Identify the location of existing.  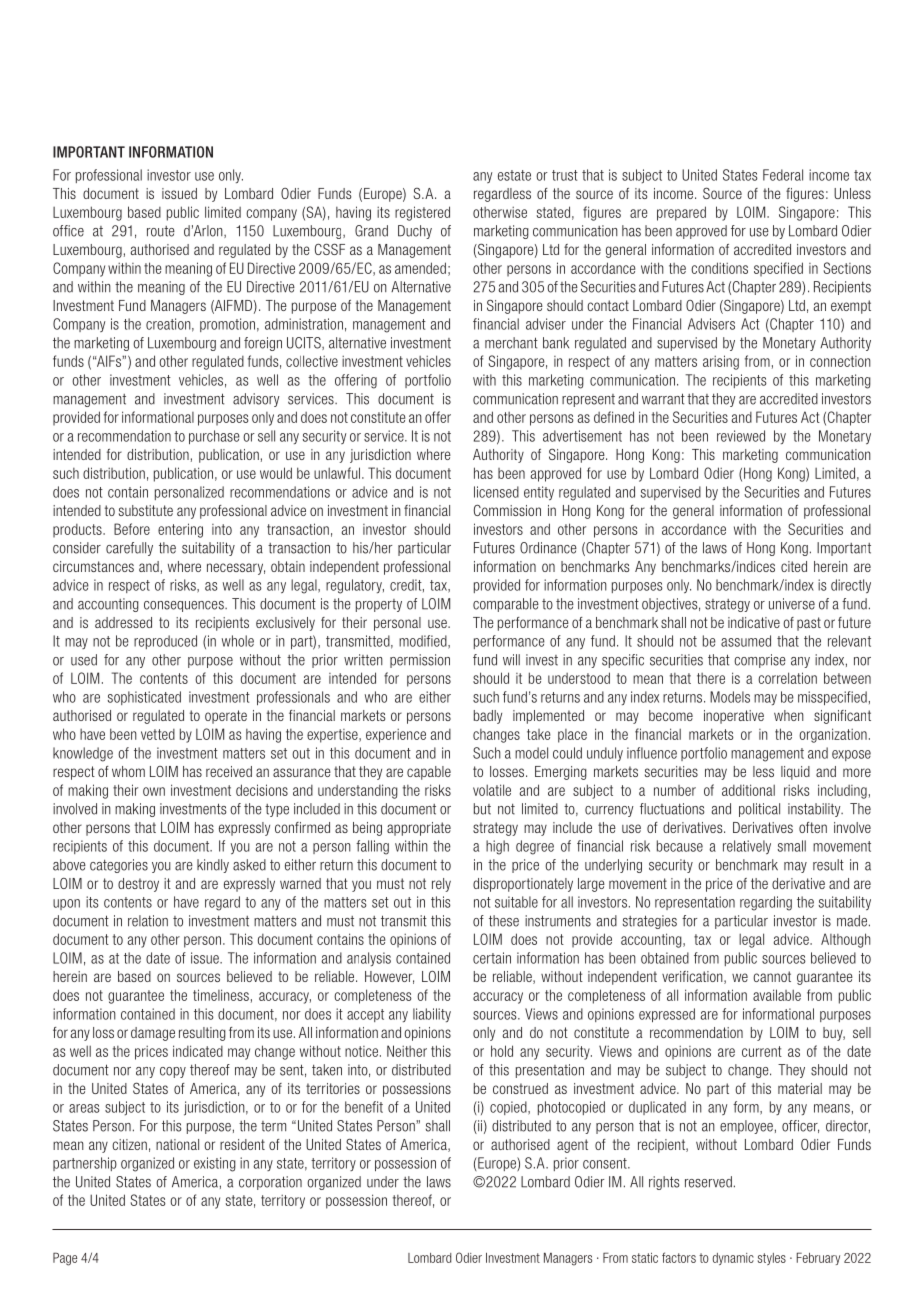
(215, 1164).
